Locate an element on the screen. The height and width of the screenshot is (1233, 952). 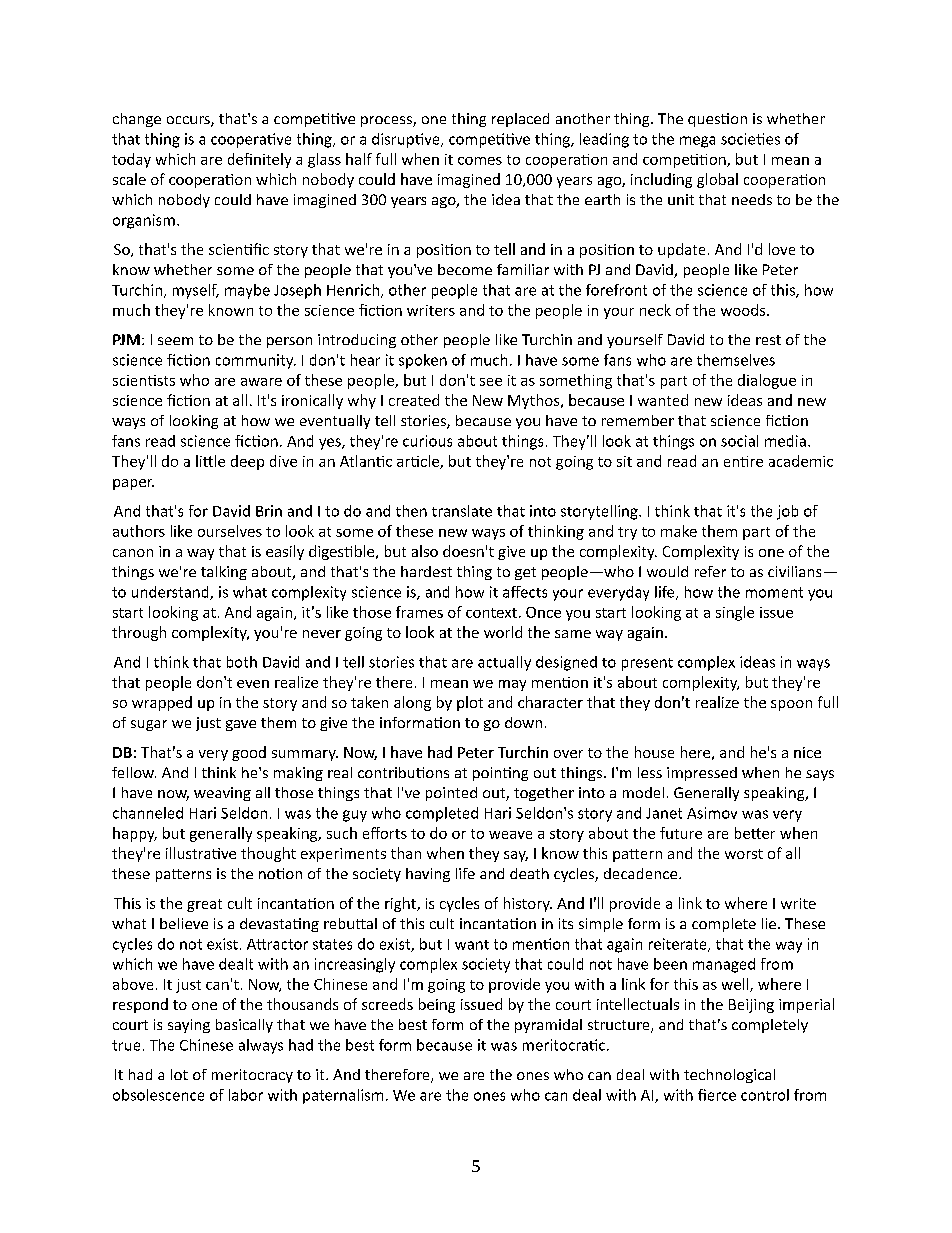
labor is located at coordinates (246, 1095).
